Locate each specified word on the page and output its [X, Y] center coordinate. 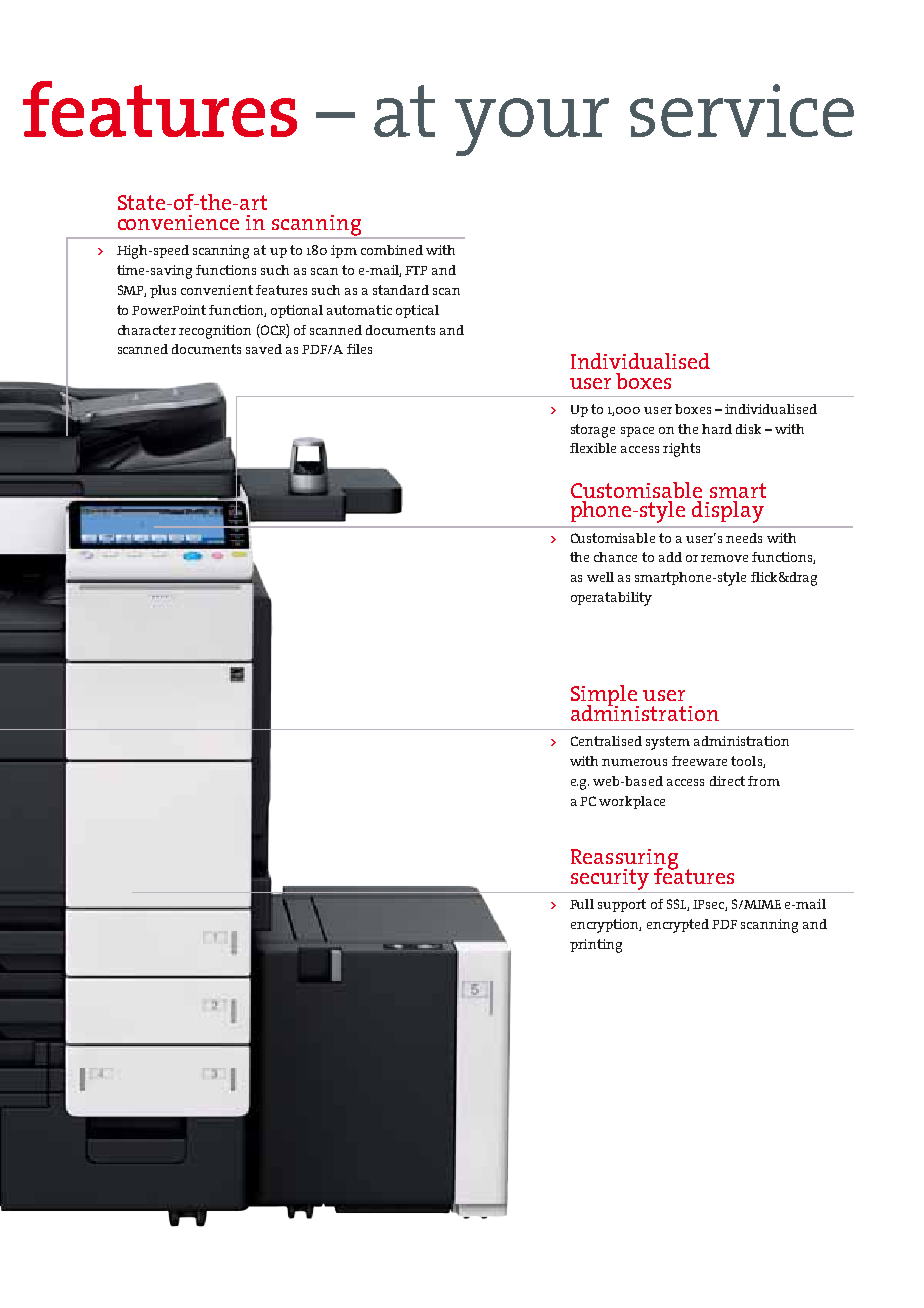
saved [264, 349]
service [742, 110]
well [600, 577]
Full [582, 904]
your [532, 127]
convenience [178, 222]
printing [596, 946]
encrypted [678, 926]
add [670, 557]
